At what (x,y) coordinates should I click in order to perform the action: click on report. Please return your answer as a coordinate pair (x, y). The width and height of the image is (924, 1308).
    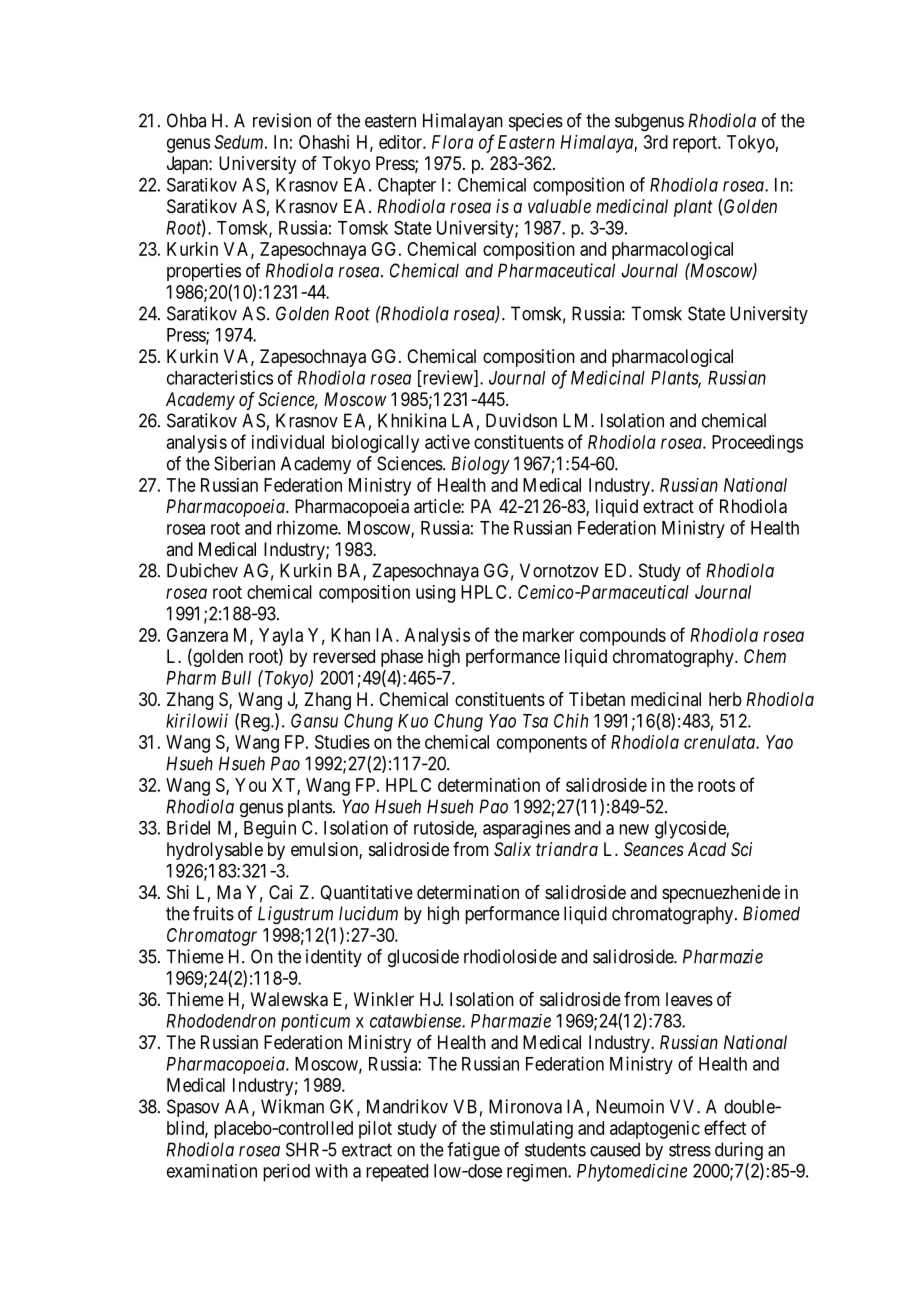
    Looking at the image, I should click on (696, 144).
